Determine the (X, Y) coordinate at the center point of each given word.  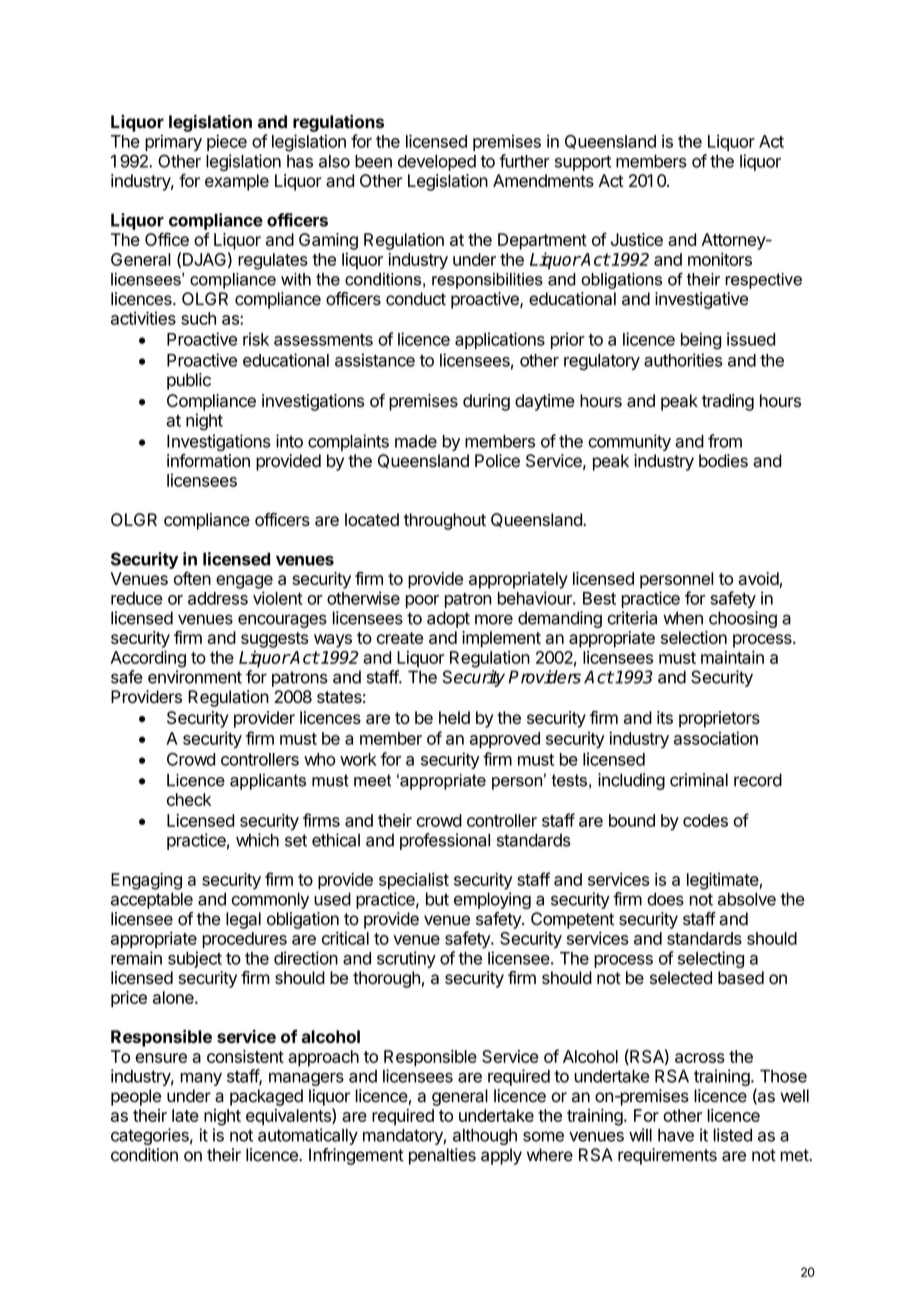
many (201, 1079)
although (485, 1136)
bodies (723, 461)
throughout (445, 521)
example (237, 182)
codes (705, 820)
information (208, 461)
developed (437, 163)
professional (445, 841)
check (189, 799)
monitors (720, 259)
